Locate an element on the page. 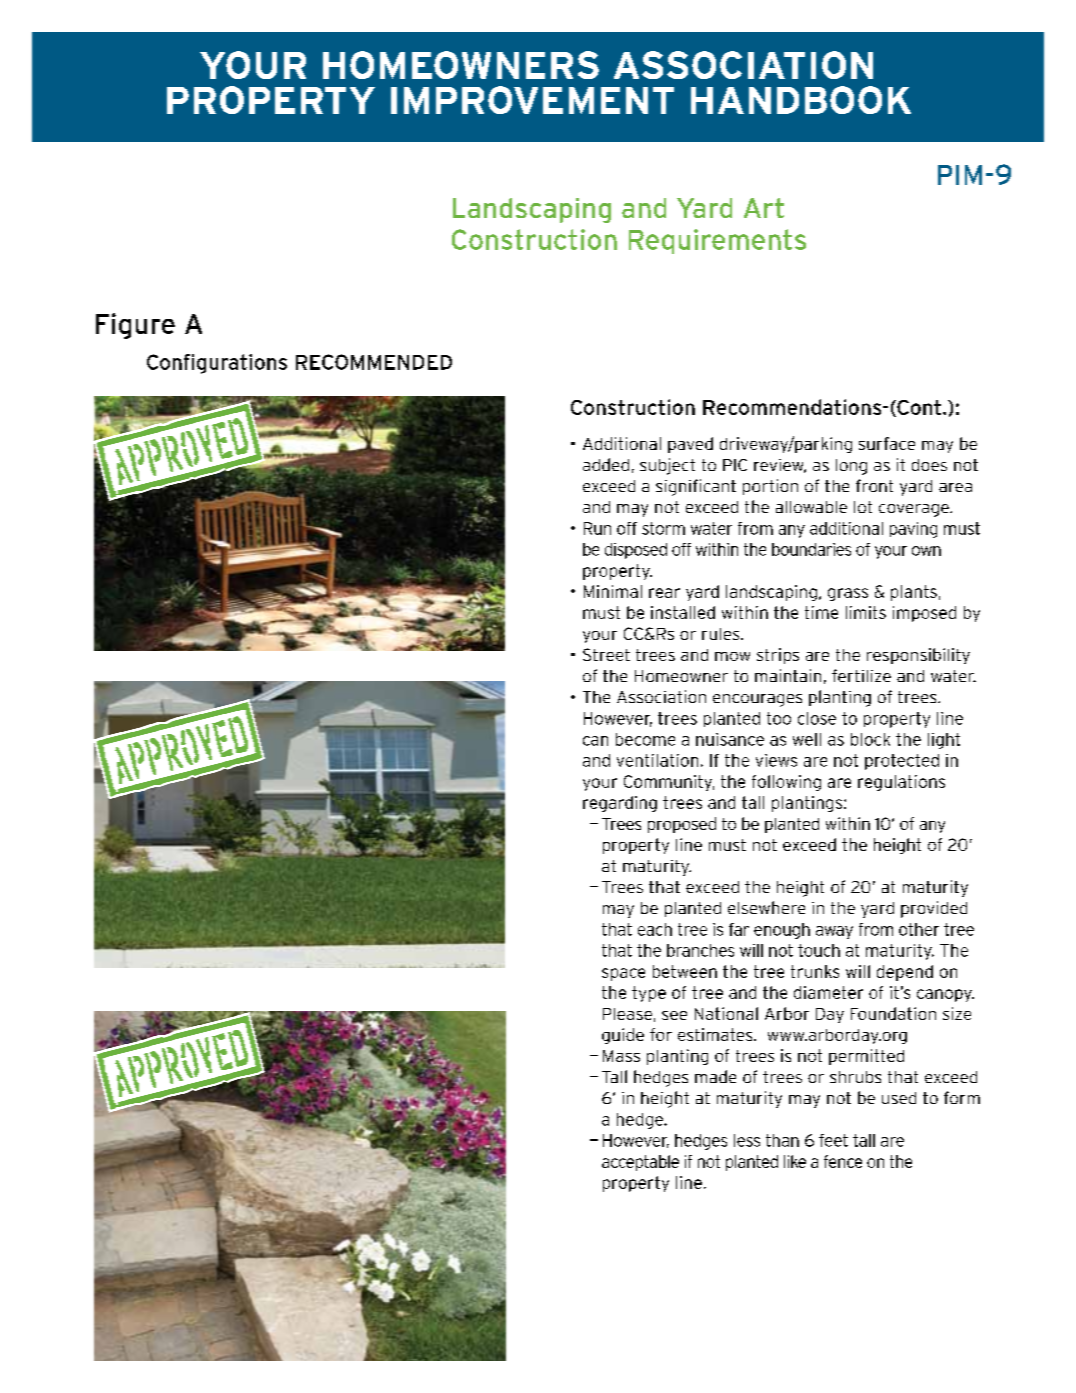 The image size is (1076, 1393). limits is located at coordinates (866, 612).
